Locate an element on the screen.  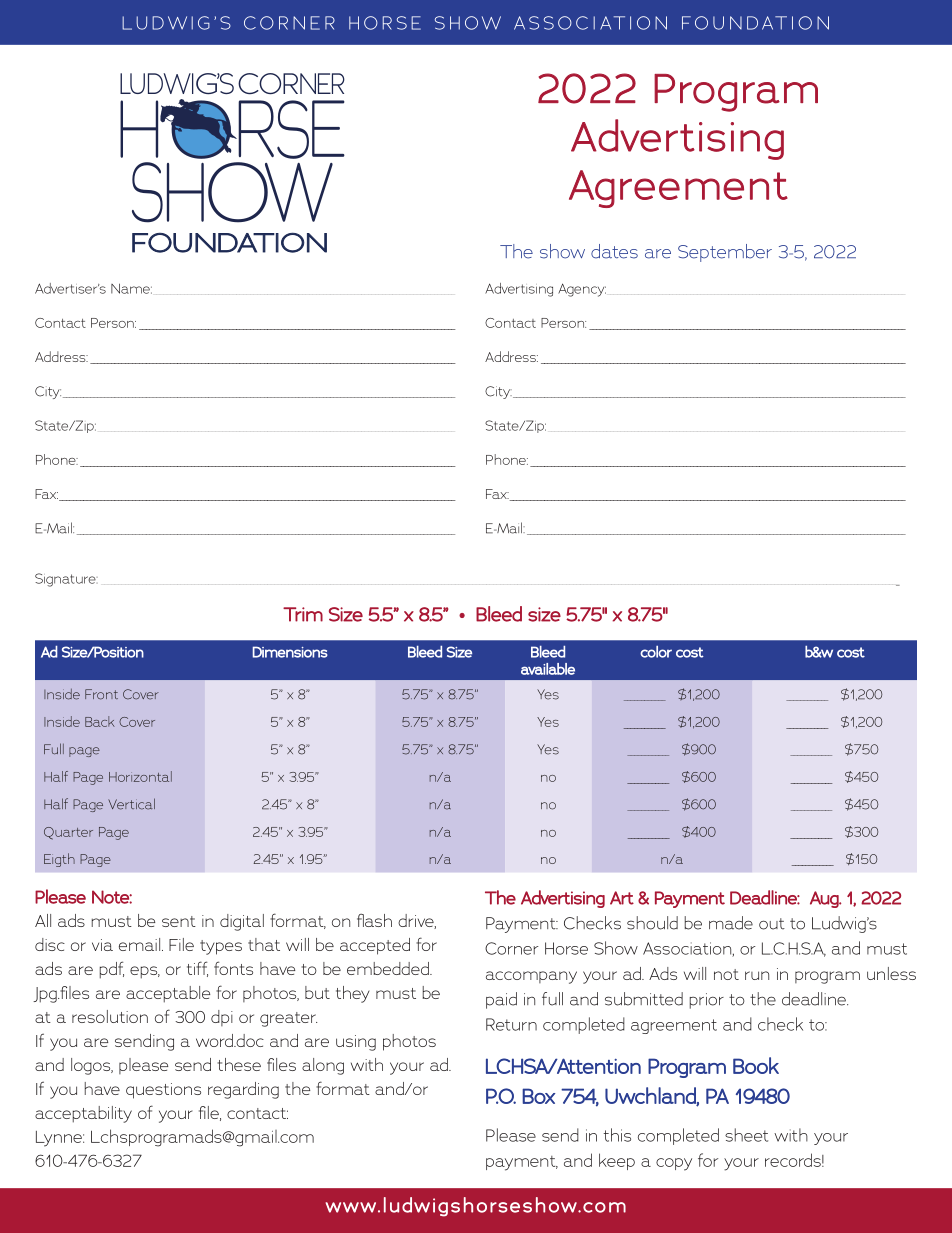
Dimensions is located at coordinates (290, 652).
